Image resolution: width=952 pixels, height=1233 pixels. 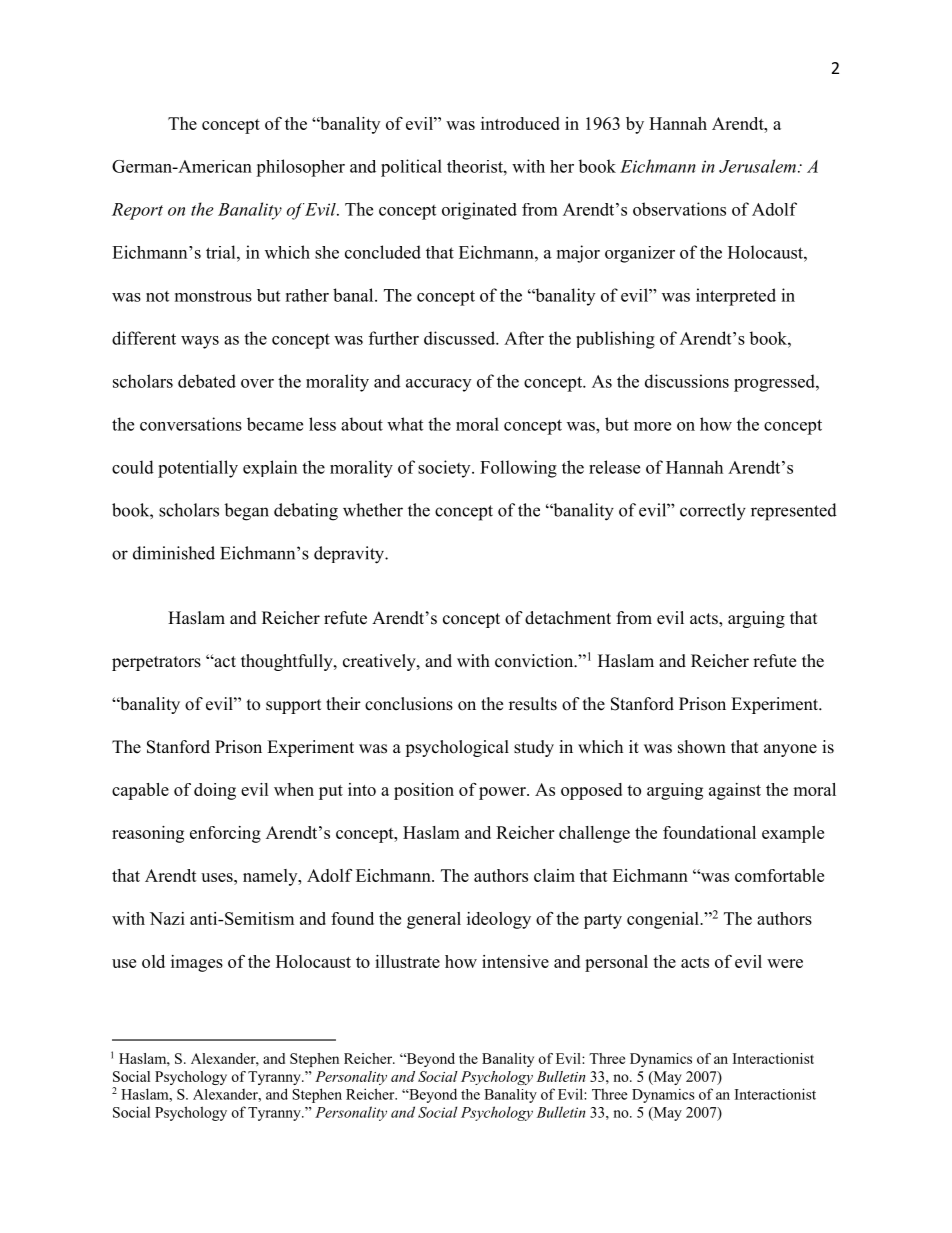 I want to click on images, so click(x=197, y=963).
